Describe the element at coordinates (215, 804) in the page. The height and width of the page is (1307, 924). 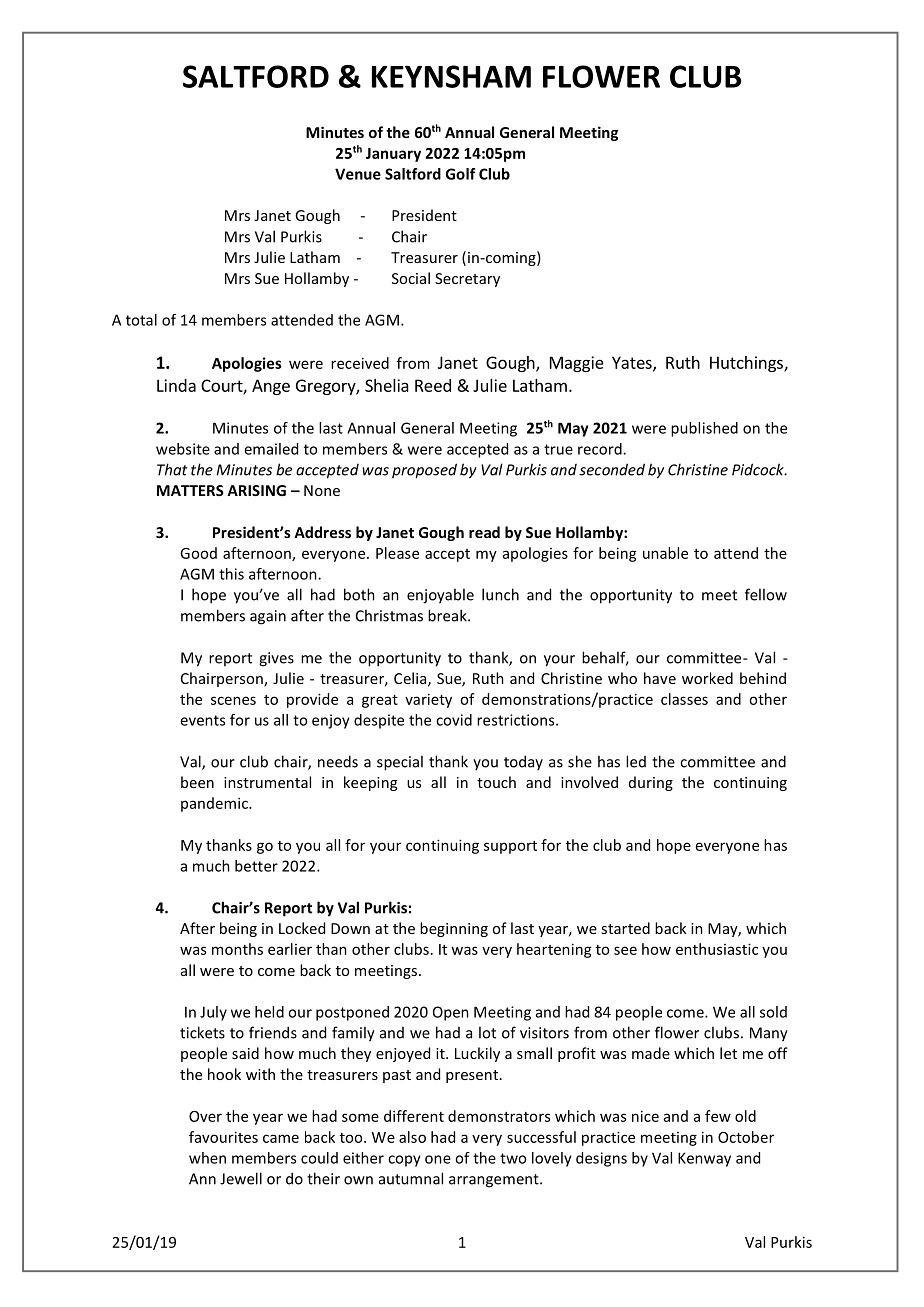
I see `pandemic` at that location.
